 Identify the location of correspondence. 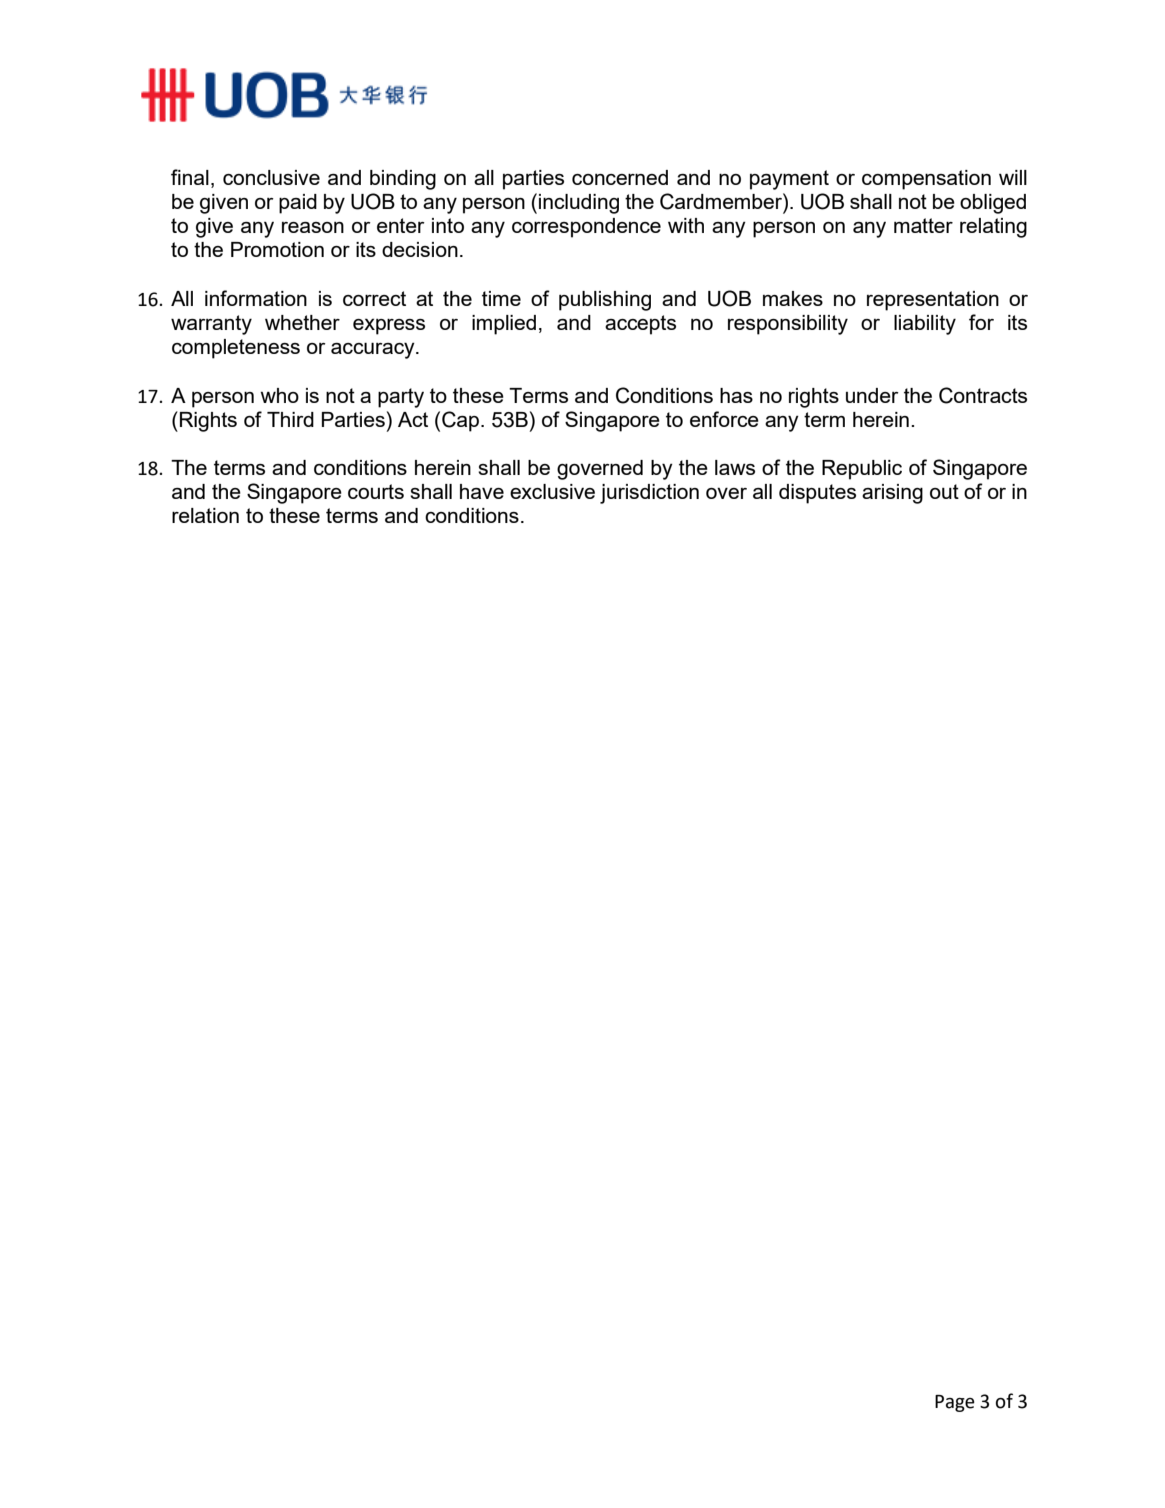
(586, 228).
